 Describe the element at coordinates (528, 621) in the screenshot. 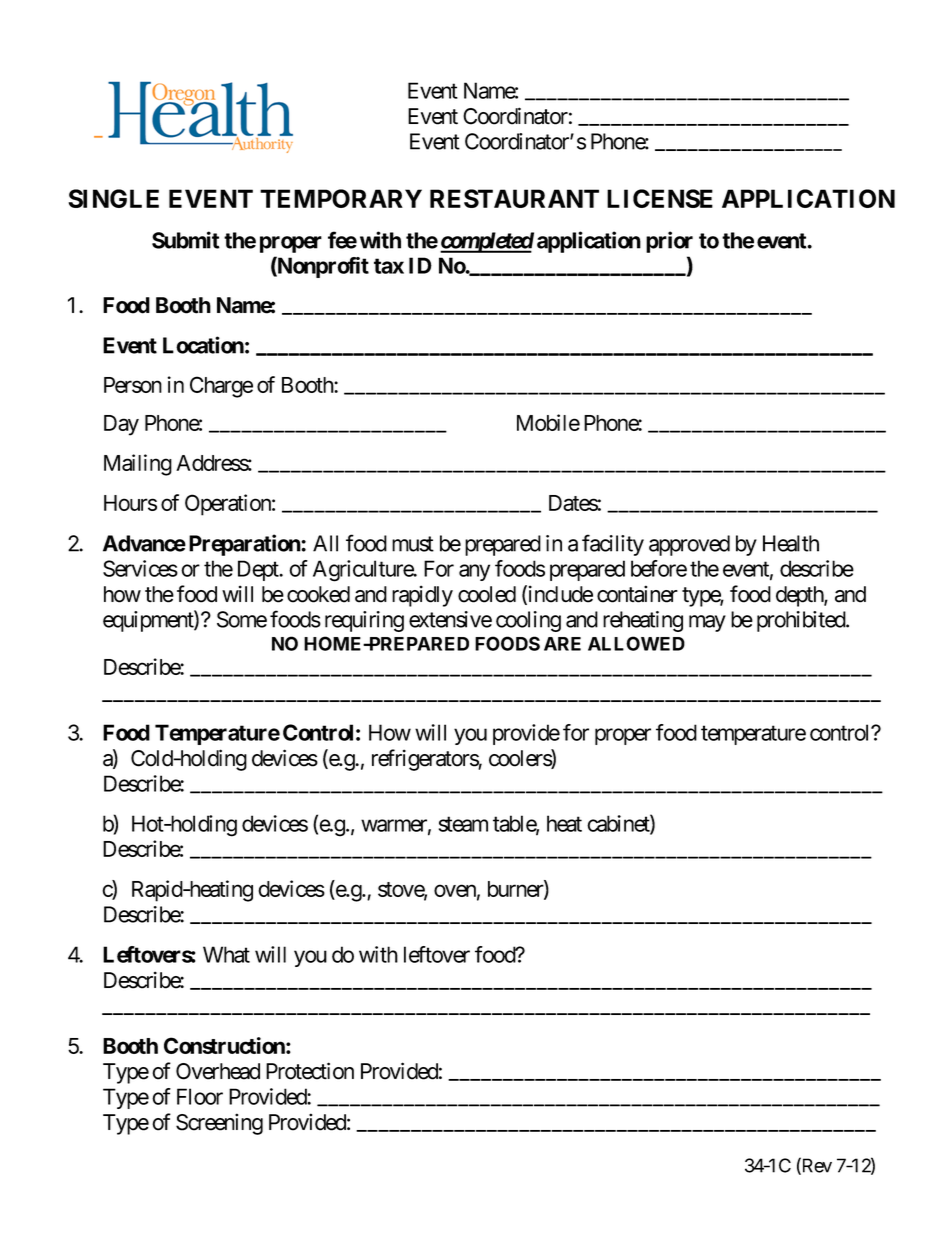

I see `cooling` at that location.
